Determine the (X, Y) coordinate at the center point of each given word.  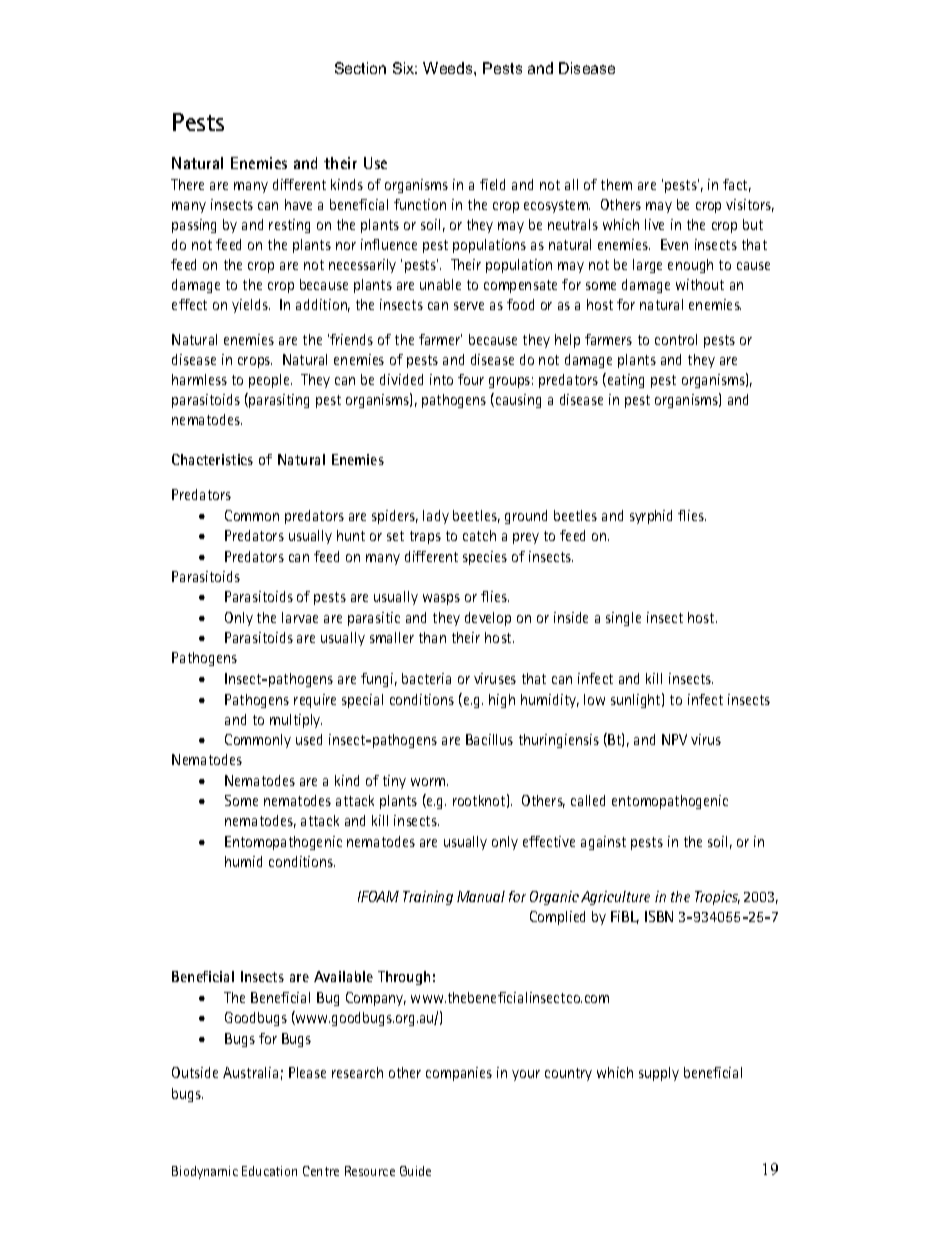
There (187, 184)
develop (488, 619)
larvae (300, 617)
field (492, 184)
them (616, 184)
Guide (415, 1171)
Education (269, 1171)
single (623, 619)
